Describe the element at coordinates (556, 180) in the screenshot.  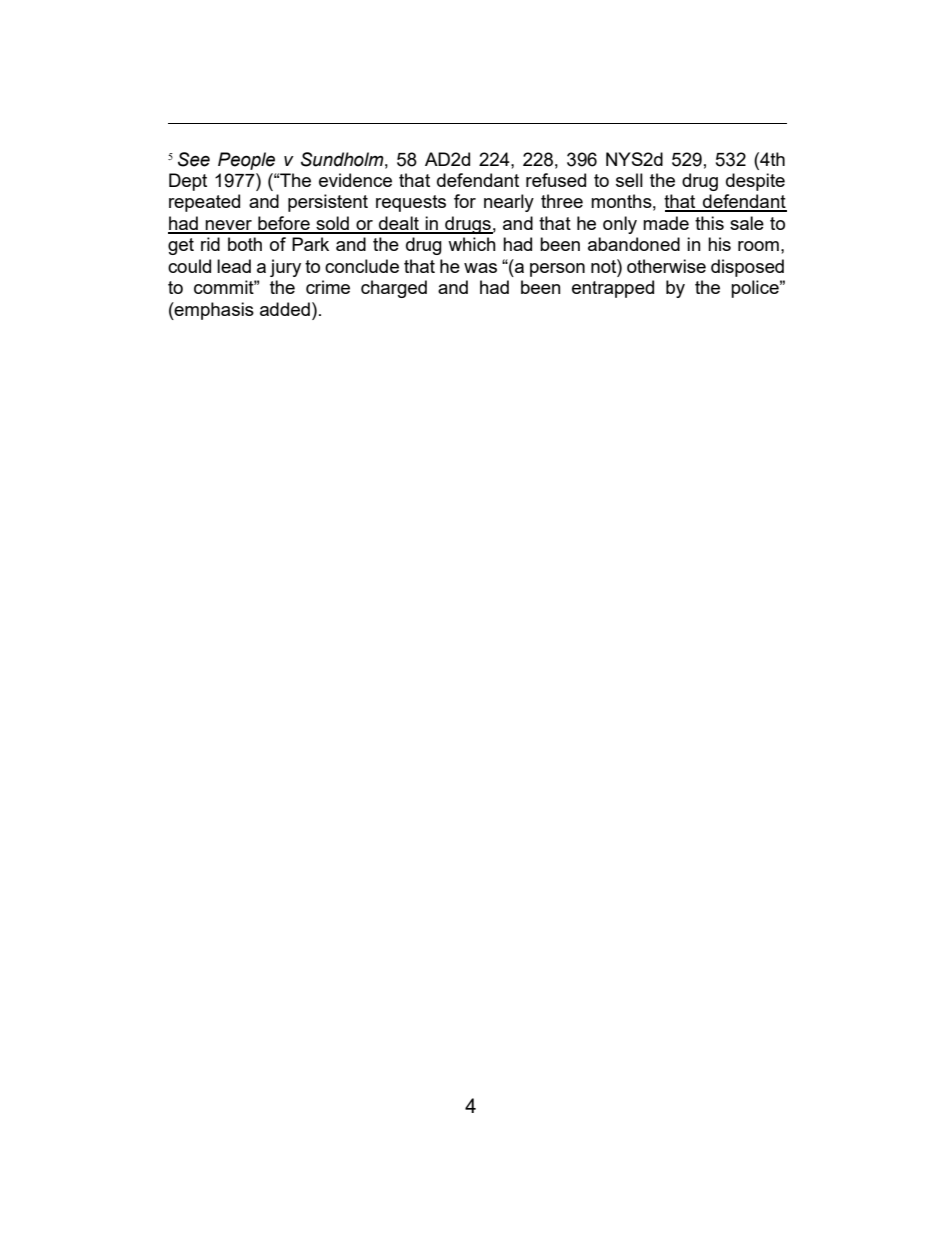
I see `refused` at that location.
